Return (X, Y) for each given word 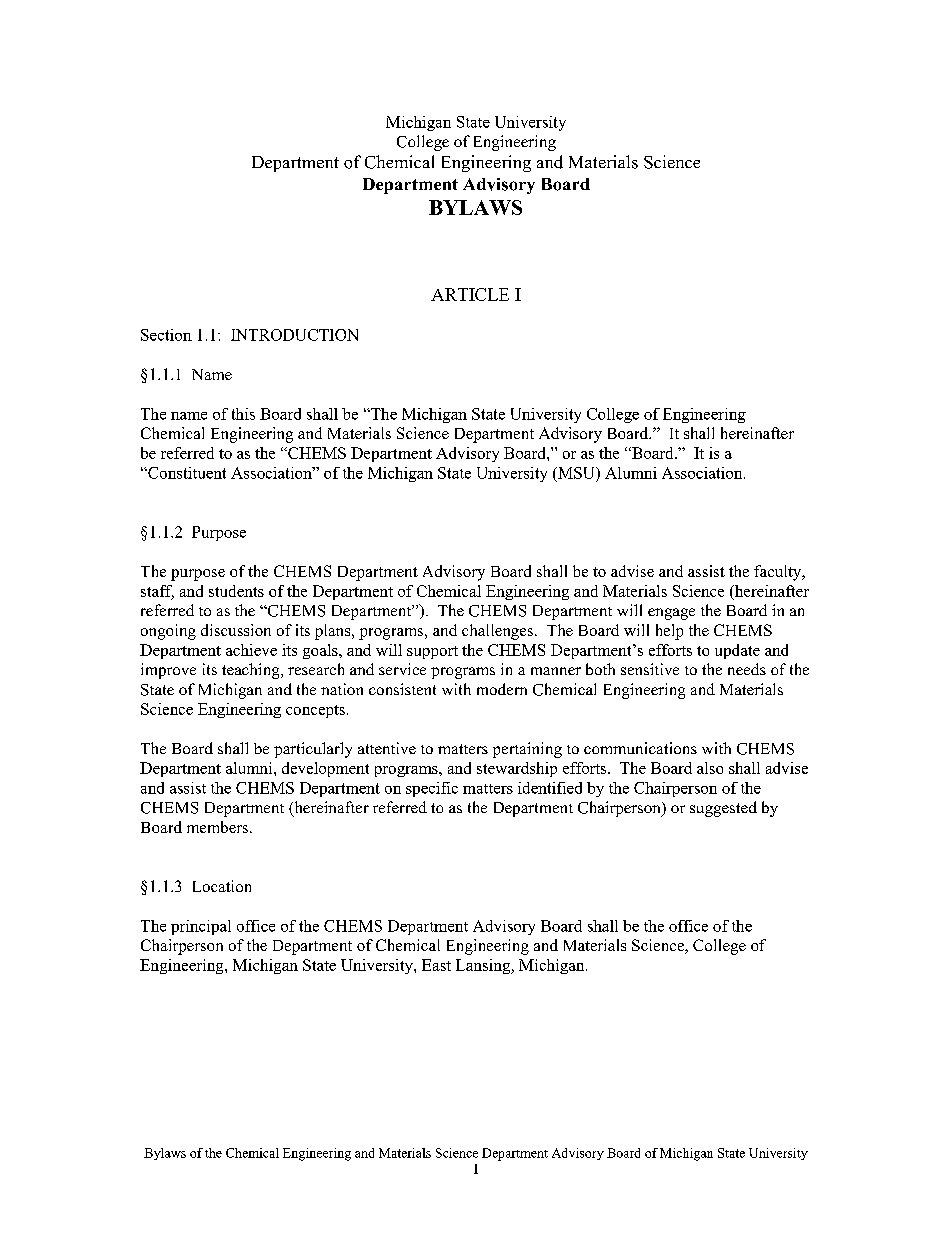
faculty (779, 573)
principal (201, 927)
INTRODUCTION (294, 335)
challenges (497, 632)
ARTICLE (470, 294)
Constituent (186, 473)
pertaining (527, 750)
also (710, 768)
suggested (723, 809)
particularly (313, 750)
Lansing (484, 966)
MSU (576, 473)
